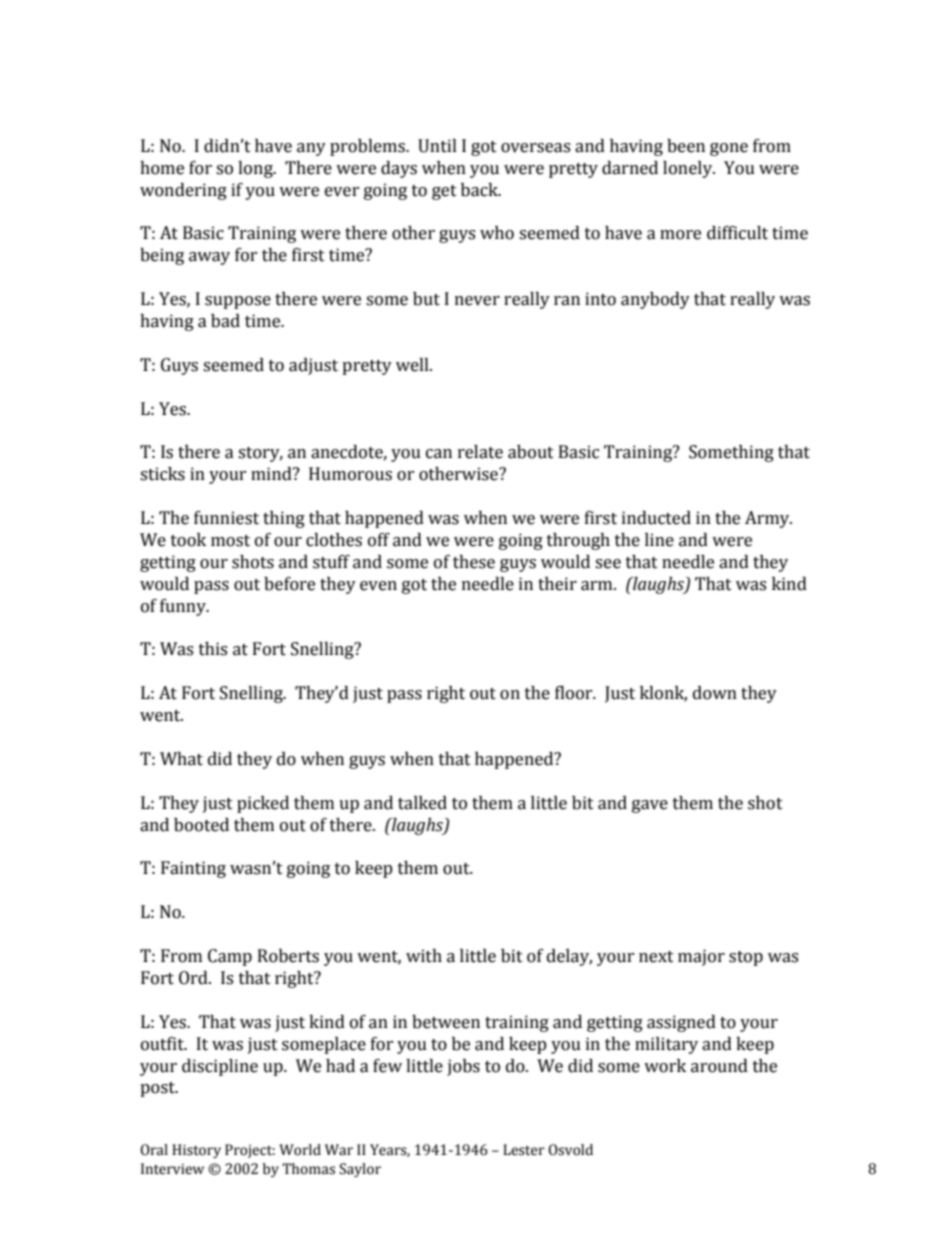 The image size is (952, 1233). I want to click on Lester, so click(524, 1150).
